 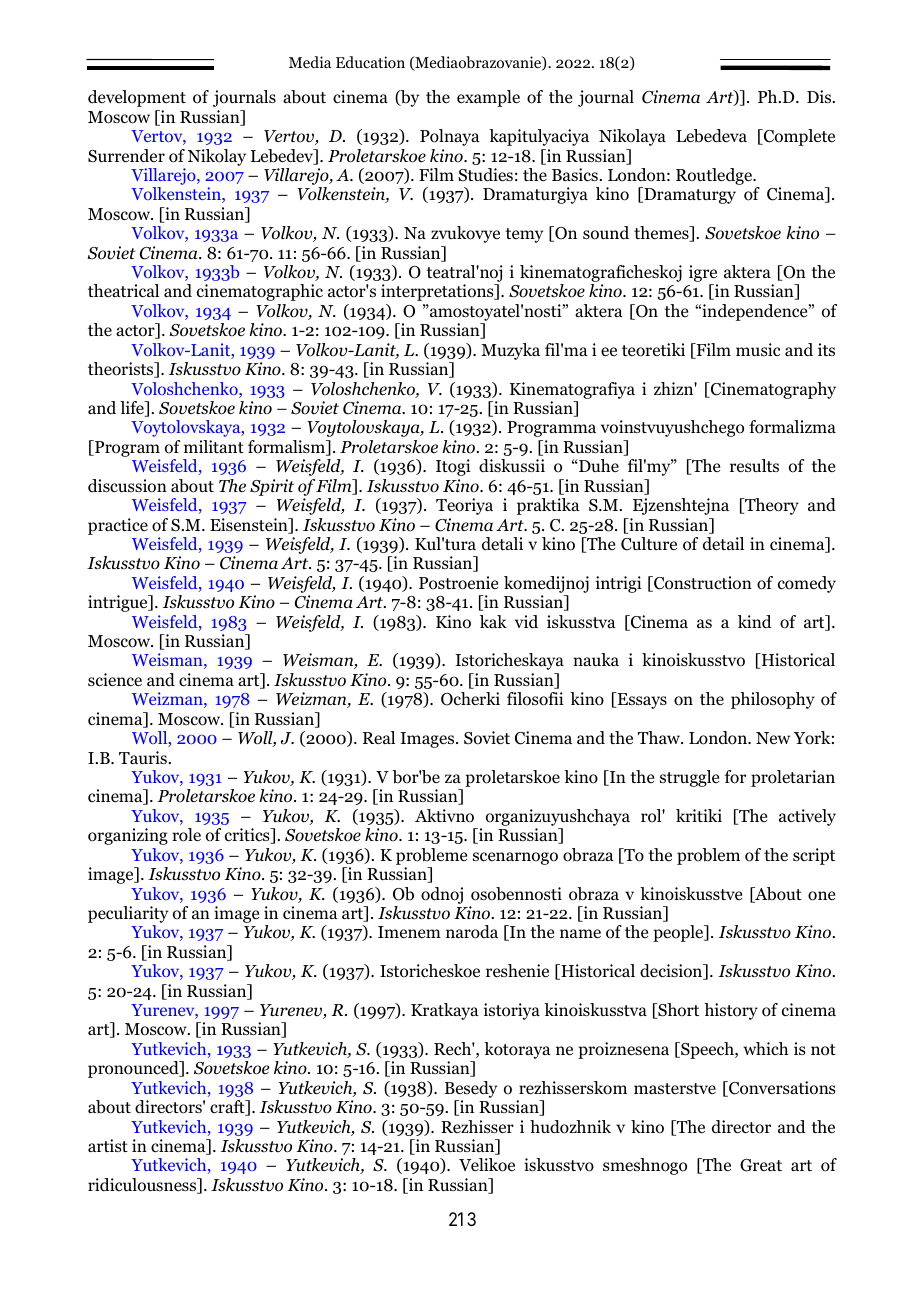 What do you see at coordinates (214, 446) in the page?
I see `militant` at bounding box center [214, 446].
